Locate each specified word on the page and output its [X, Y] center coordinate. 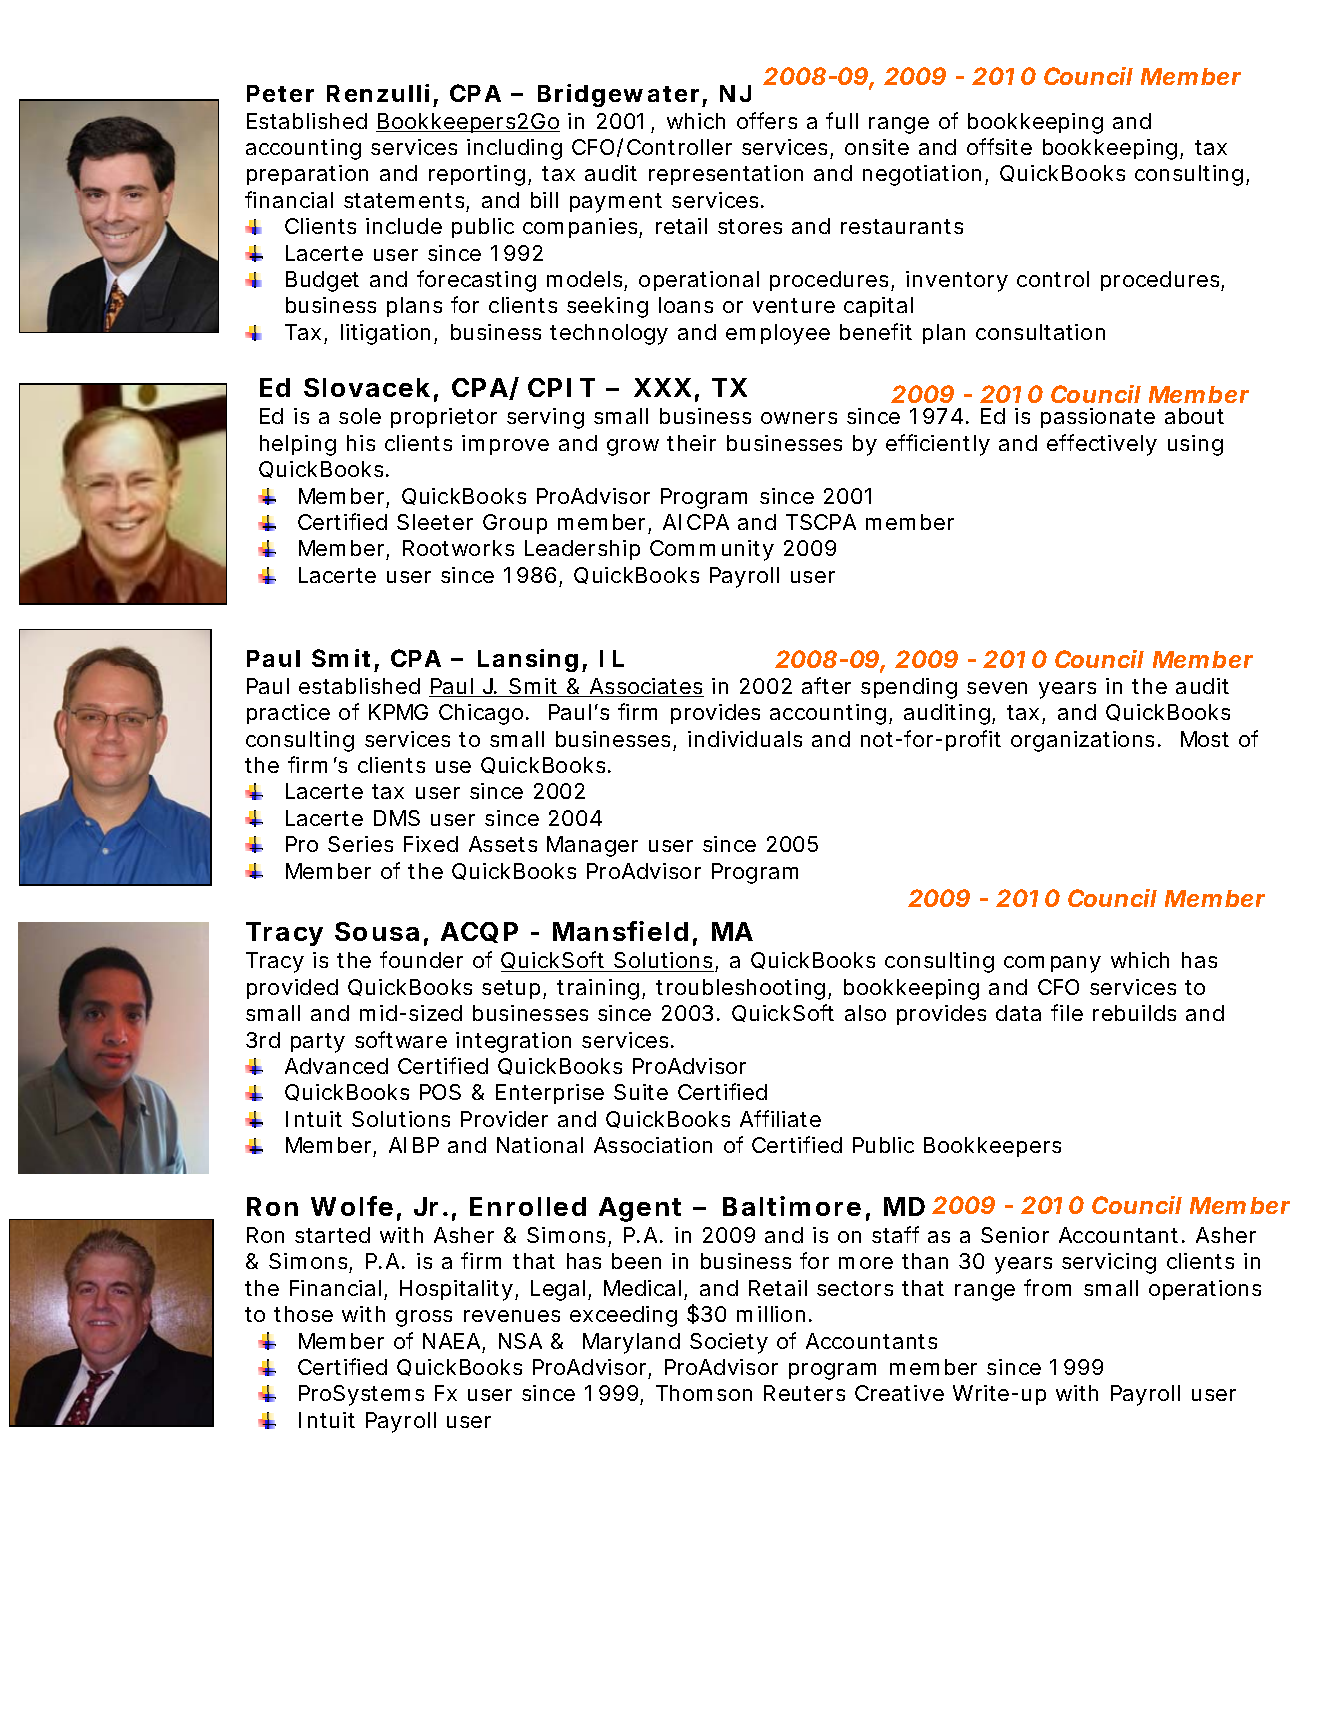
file [1067, 1012]
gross [424, 1318]
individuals [745, 739]
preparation [307, 175]
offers [767, 120]
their [691, 443]
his [361, 443]
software [401, 1039]
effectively [1102, 445]
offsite [999, 146]
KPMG [398, 712]
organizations [1085, 741]
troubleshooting [740, 989]
